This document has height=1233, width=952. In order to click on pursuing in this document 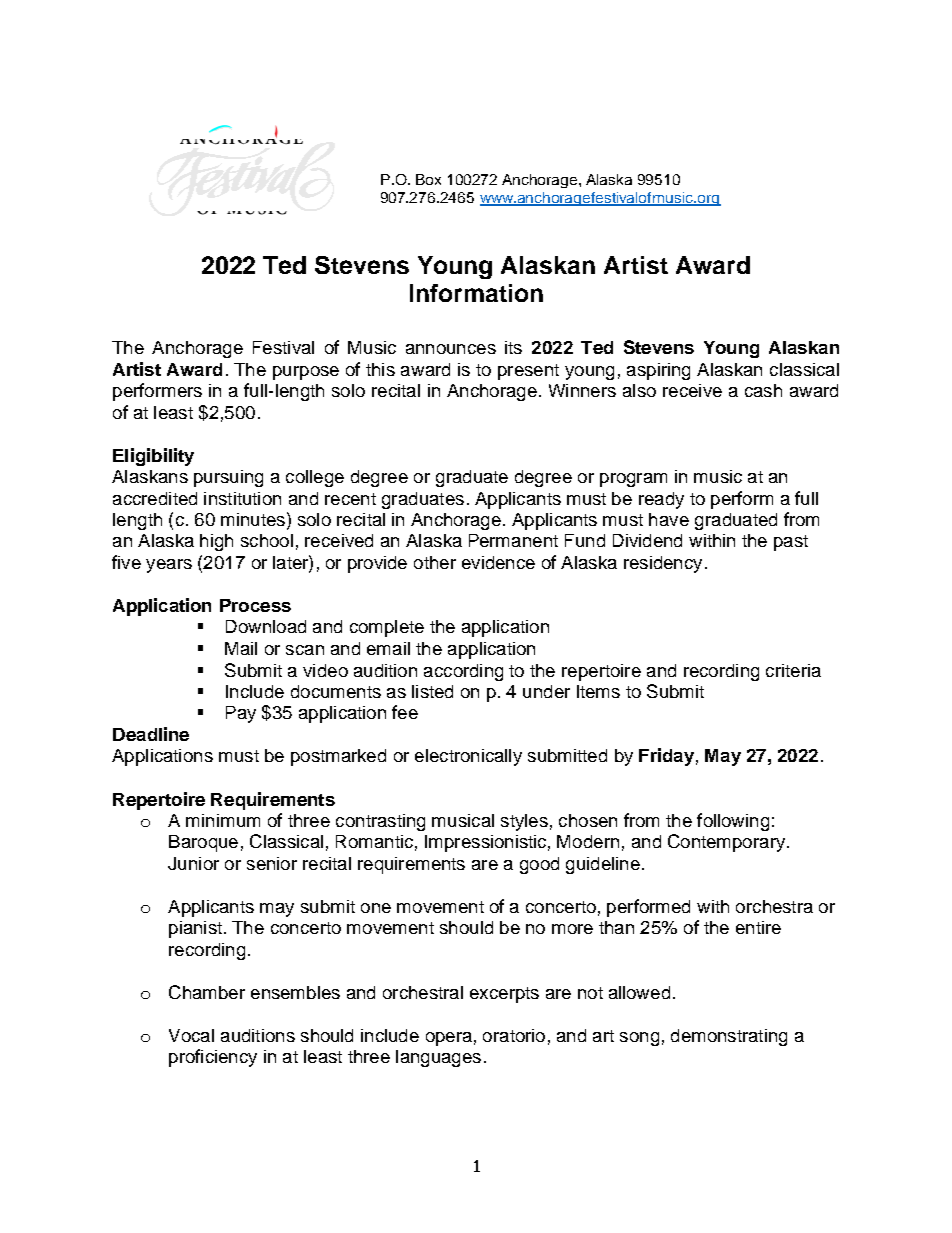, I will do `click(228, 478)`.
